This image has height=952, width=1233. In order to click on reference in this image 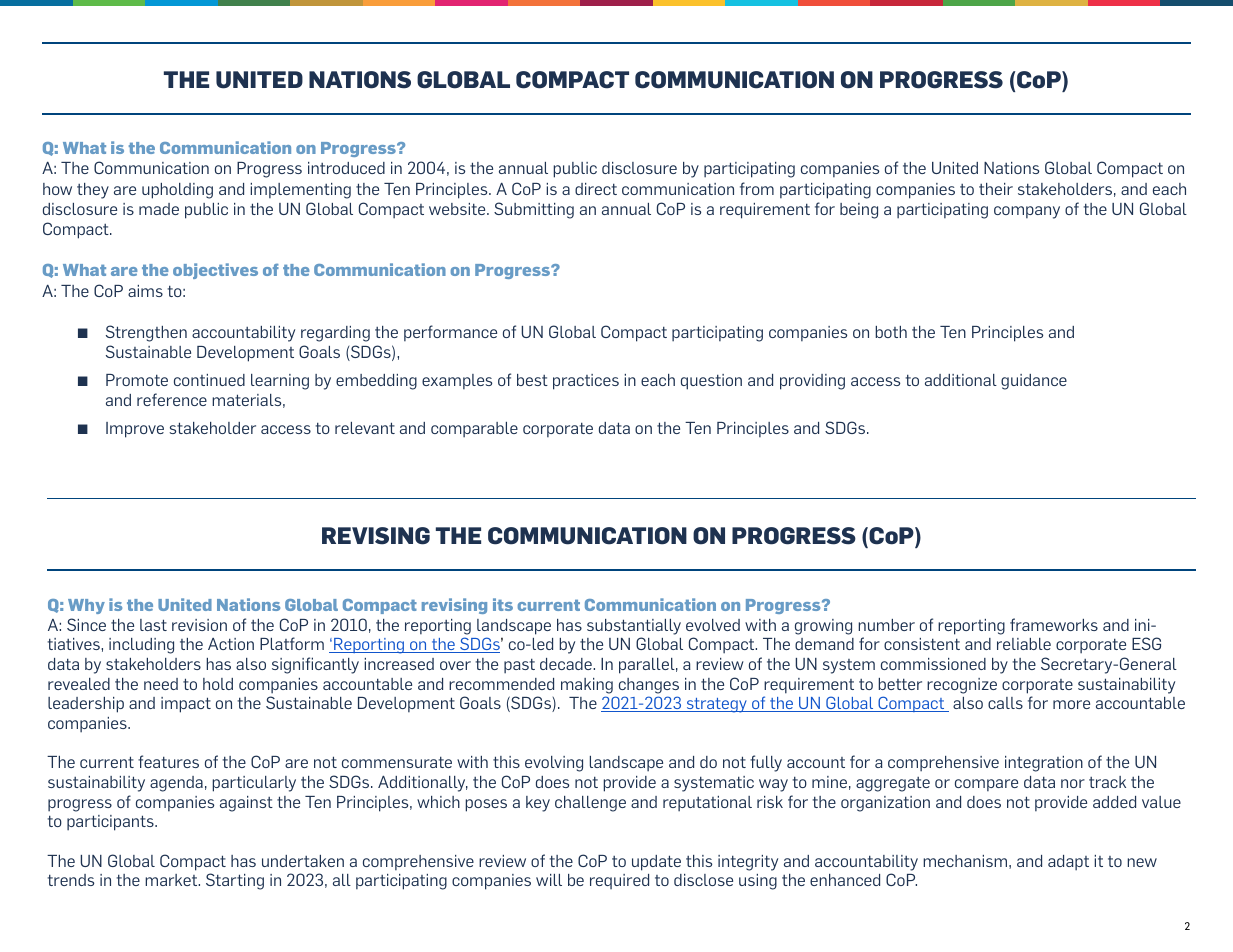, I will do `click(172, 399)`.
